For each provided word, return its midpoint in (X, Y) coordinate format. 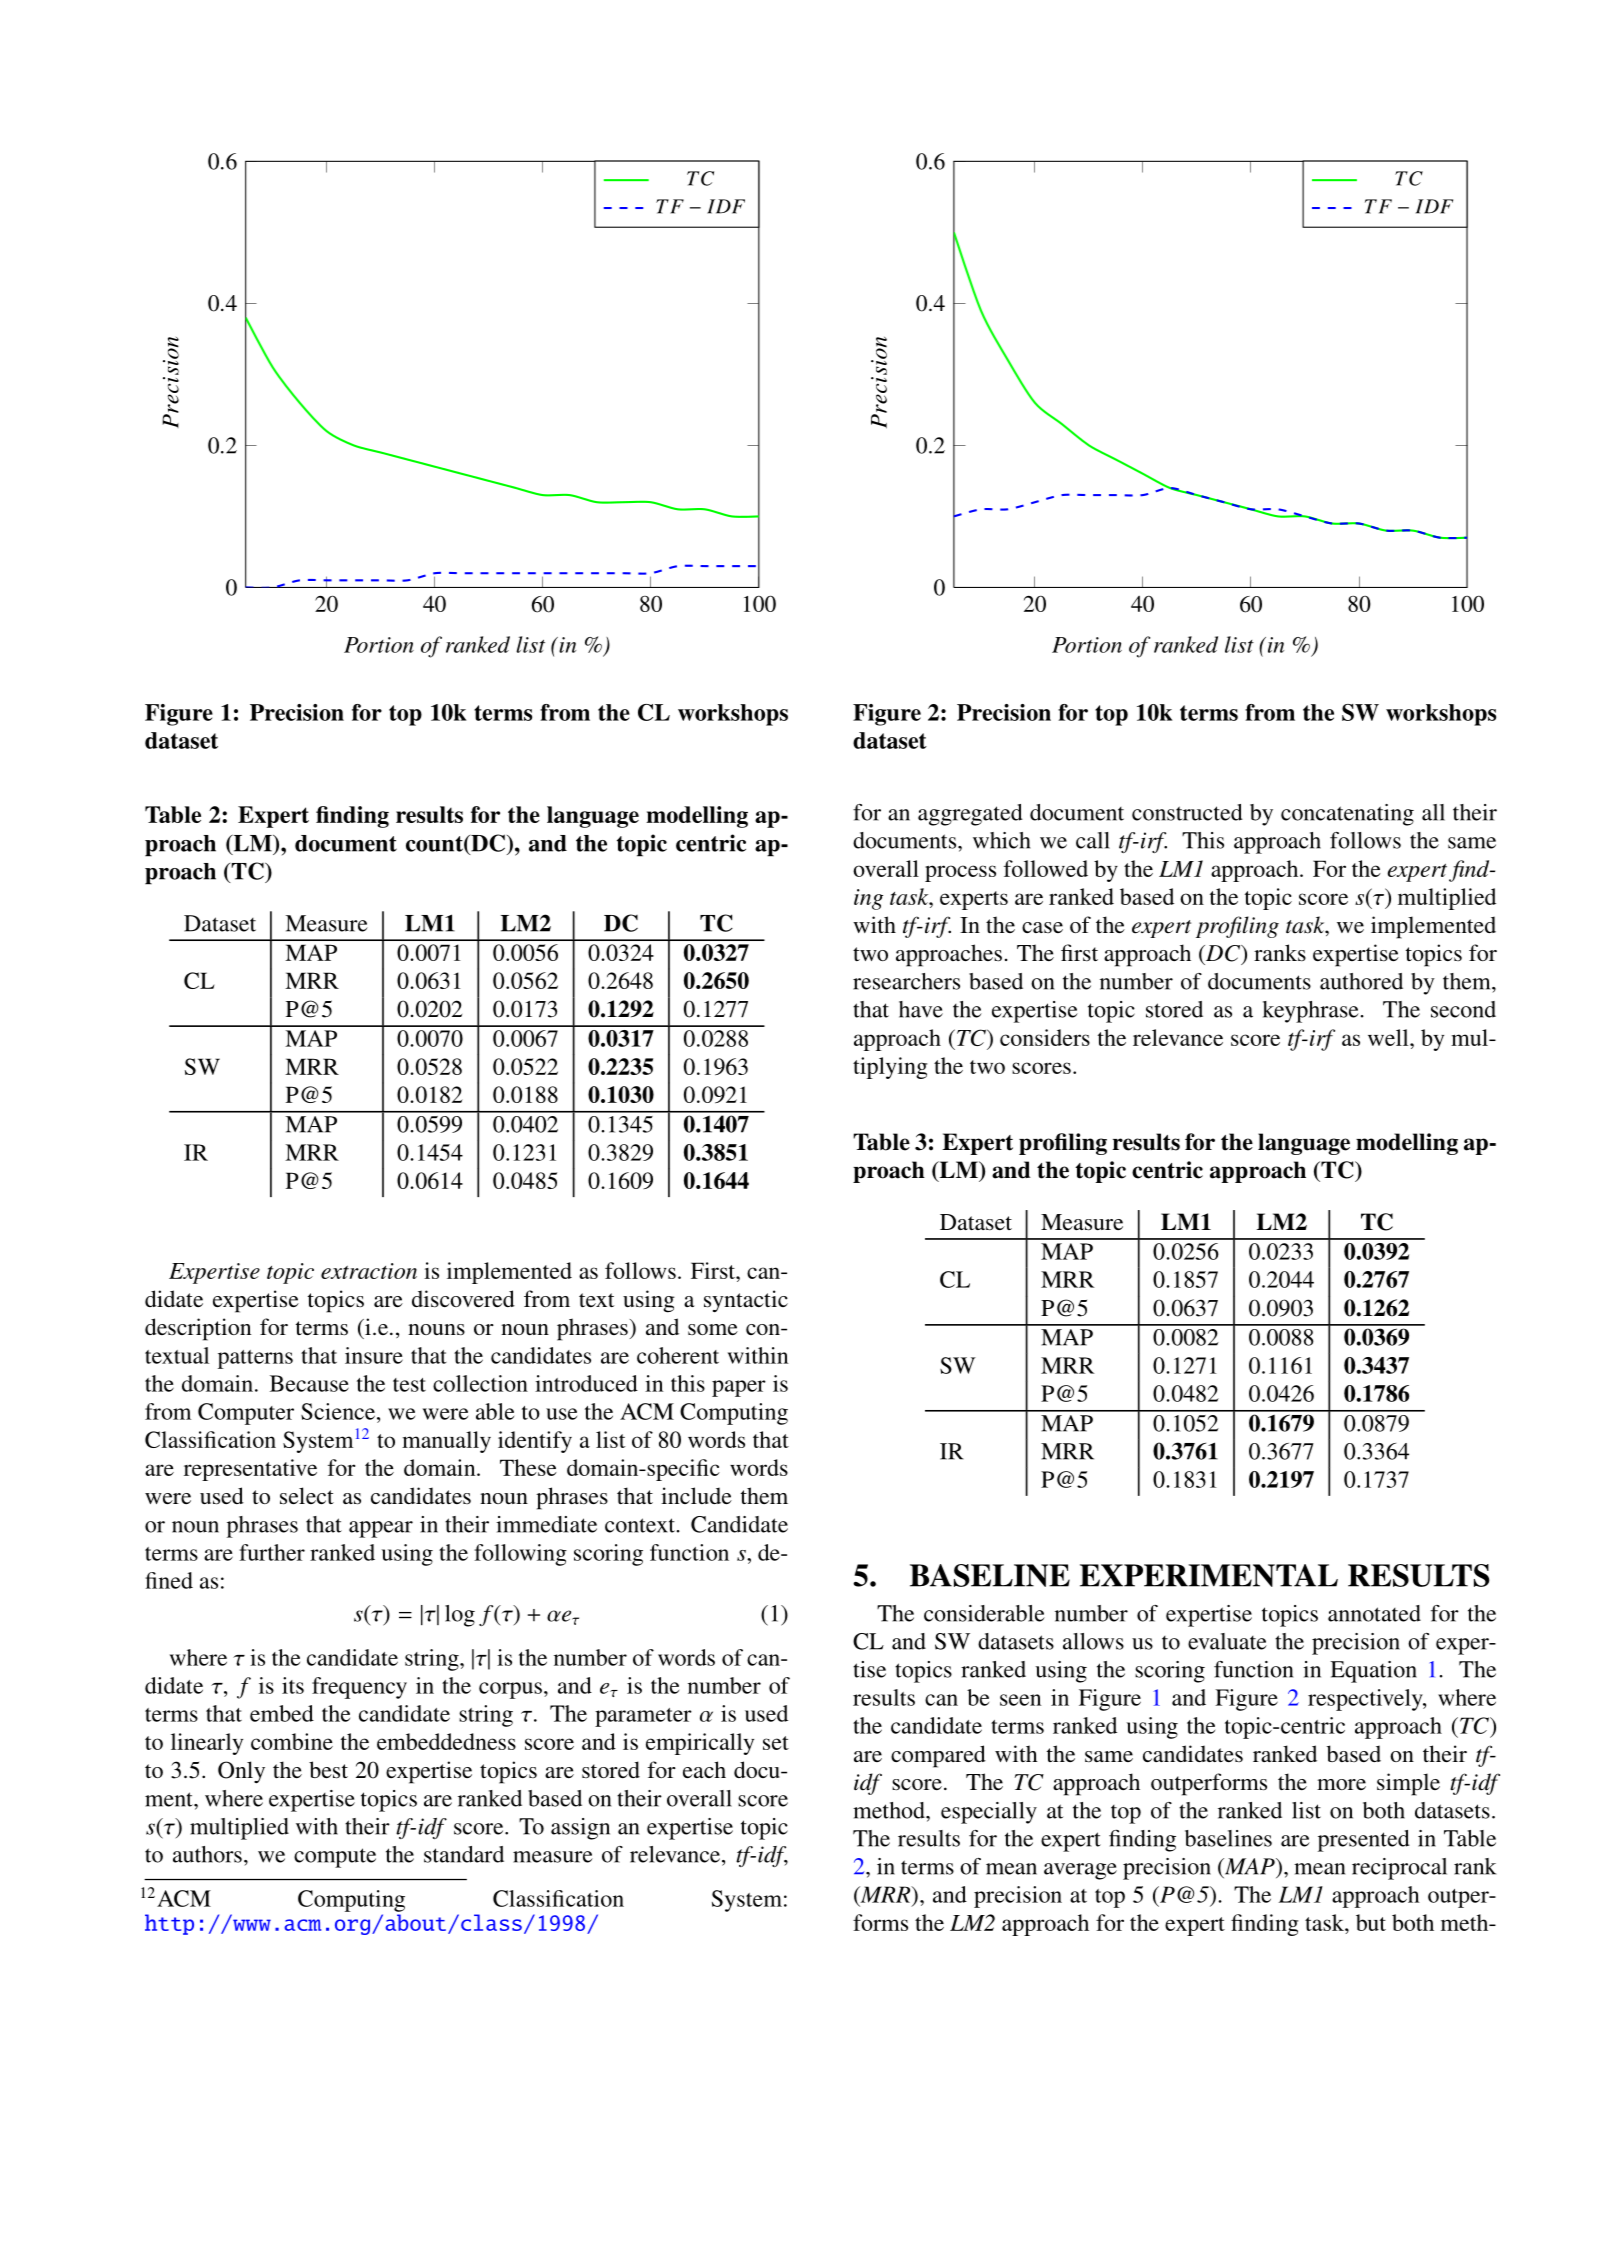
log (460, 1616)
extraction (369, 1271)
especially (989, 1813)
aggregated (970, 815)
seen (1020, 1700)
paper (739, 1388)
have (921, 1009)
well (1389, 1037)
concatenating (1347, 815)
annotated (1374, 1613)
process (960, 873)
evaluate (1227, 1641)
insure (374, 1355)
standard (464, 1854)
